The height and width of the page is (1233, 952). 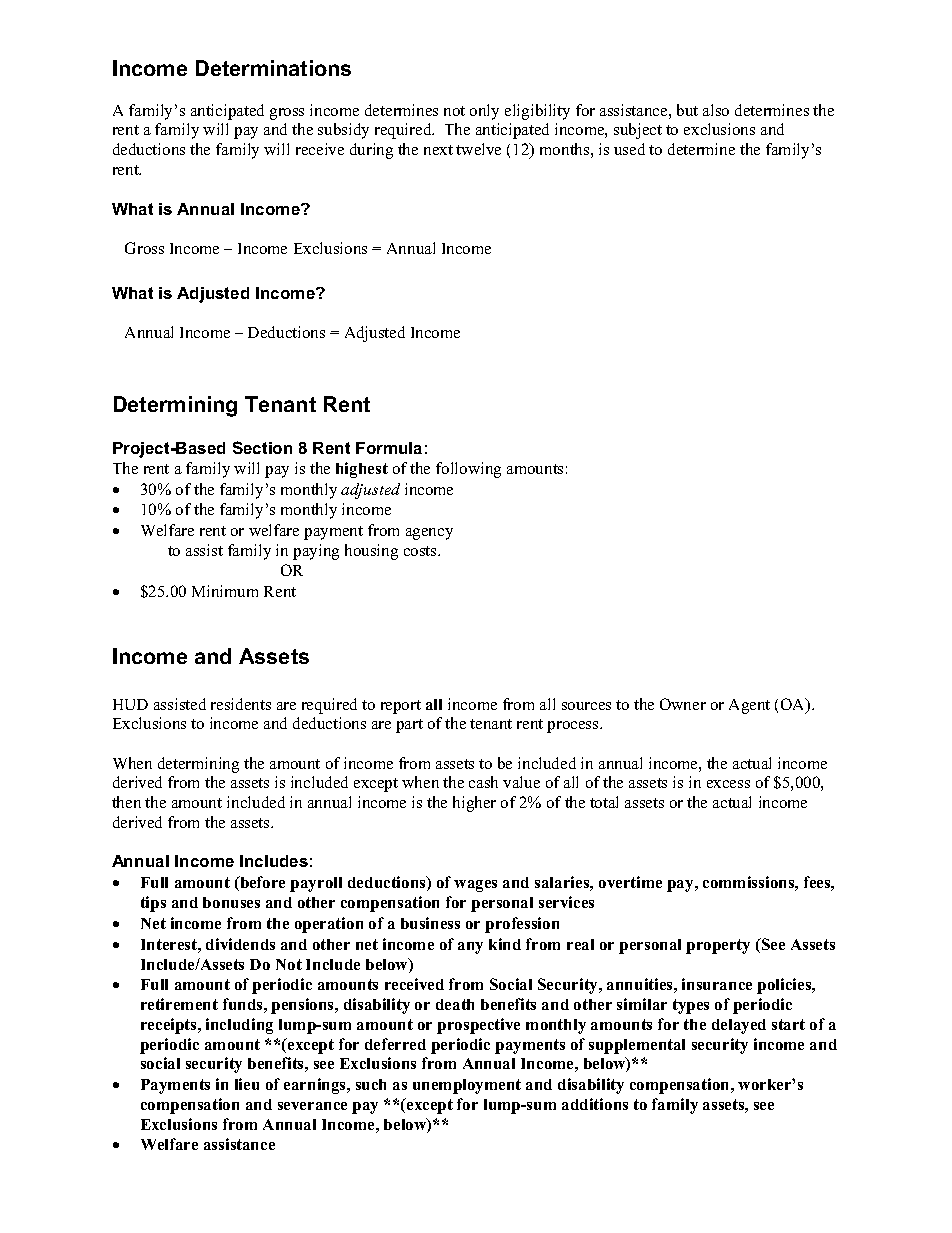 I want to click on residents, so click(x=241, y=704).
